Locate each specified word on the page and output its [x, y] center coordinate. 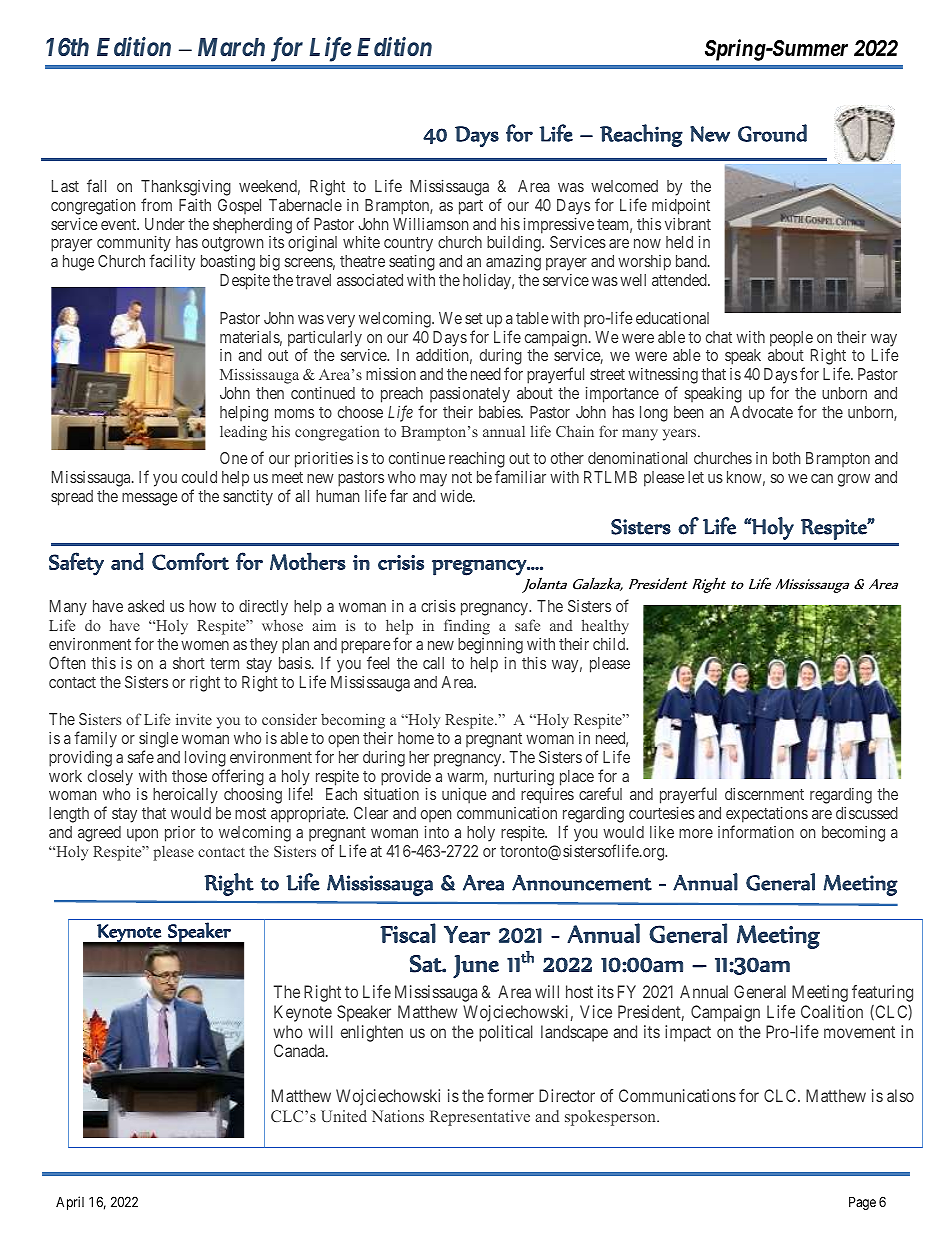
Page [862, 1203]
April [70, 1203]
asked [146, 606]
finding [467, 627]
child [610, 644]
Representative [480, 1118]
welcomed [624, 186]
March [231, 47]
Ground [772, 133]
